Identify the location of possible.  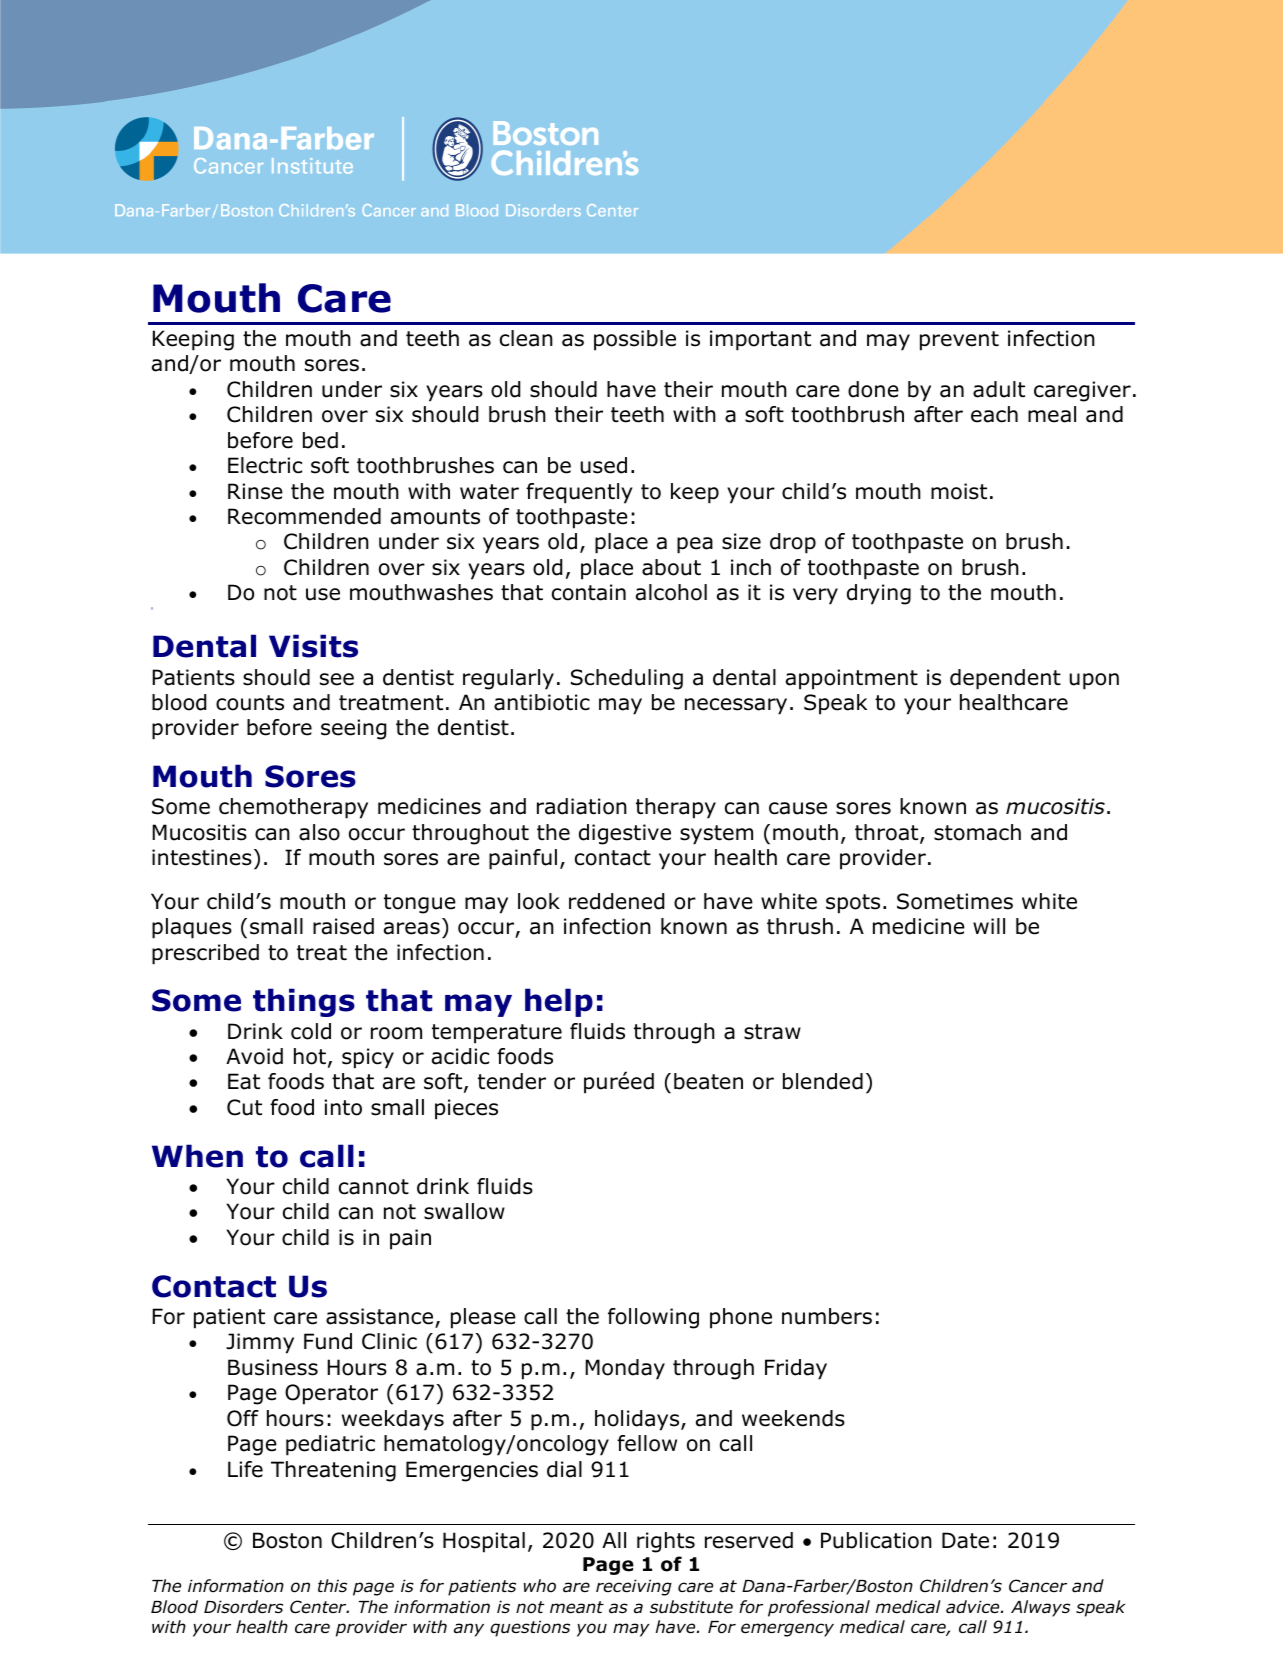
(635, 340).
